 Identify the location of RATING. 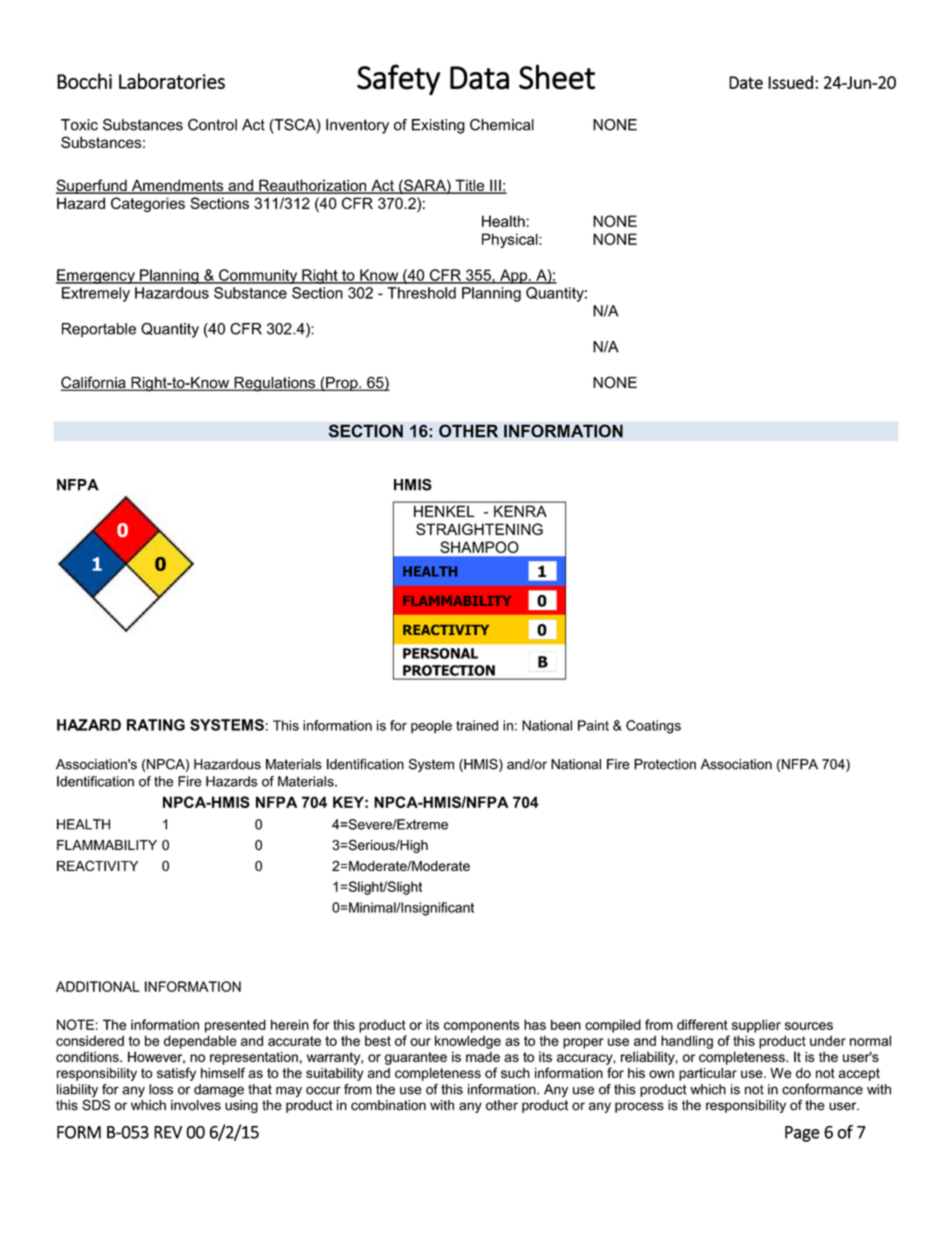
(156, 725).
